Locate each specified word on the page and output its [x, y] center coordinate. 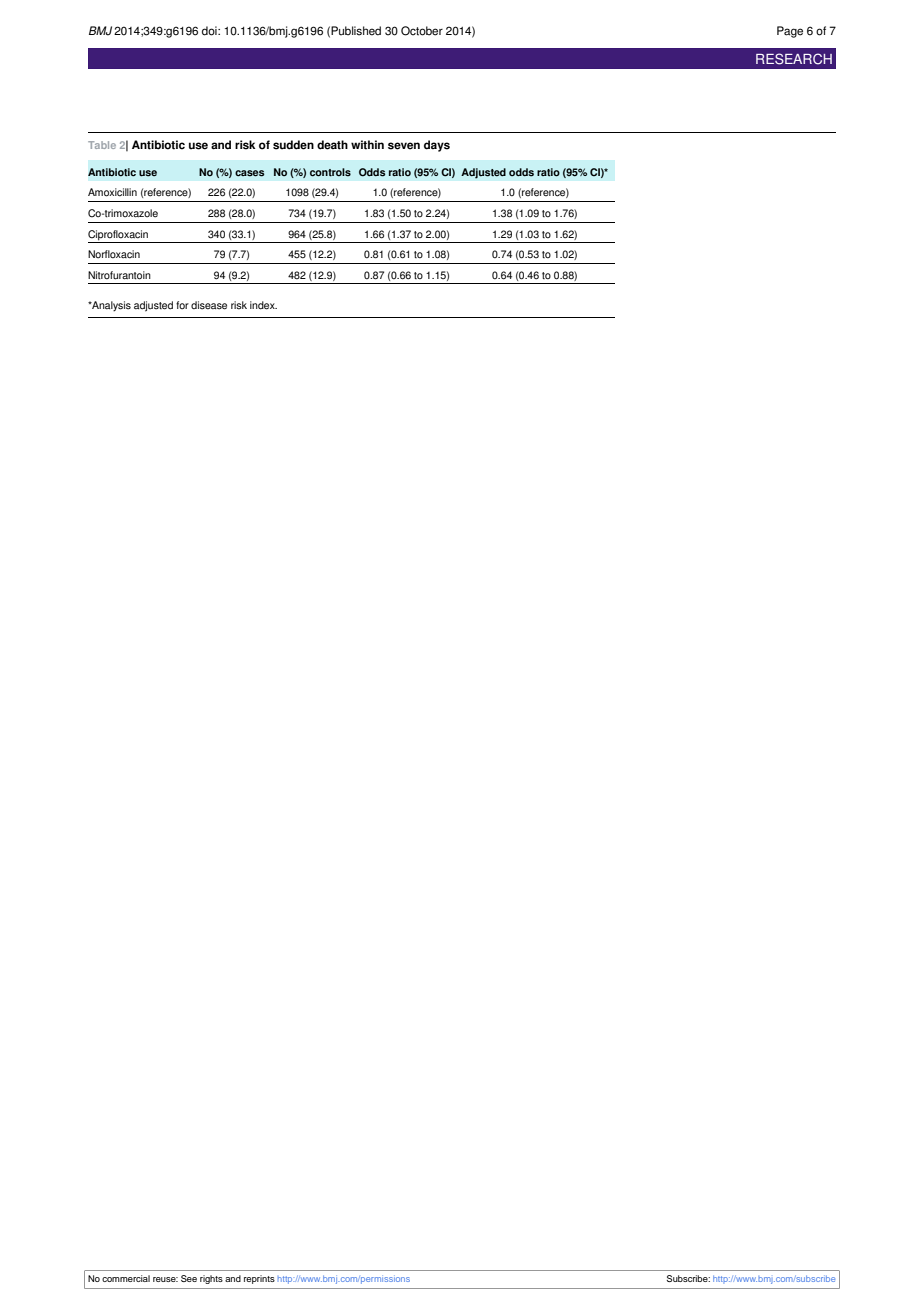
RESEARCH [794, 59]
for [182, 305]
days [437, 146]
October [422, 31]
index [263, 305]
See [189, 1278]
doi [210, 31]
